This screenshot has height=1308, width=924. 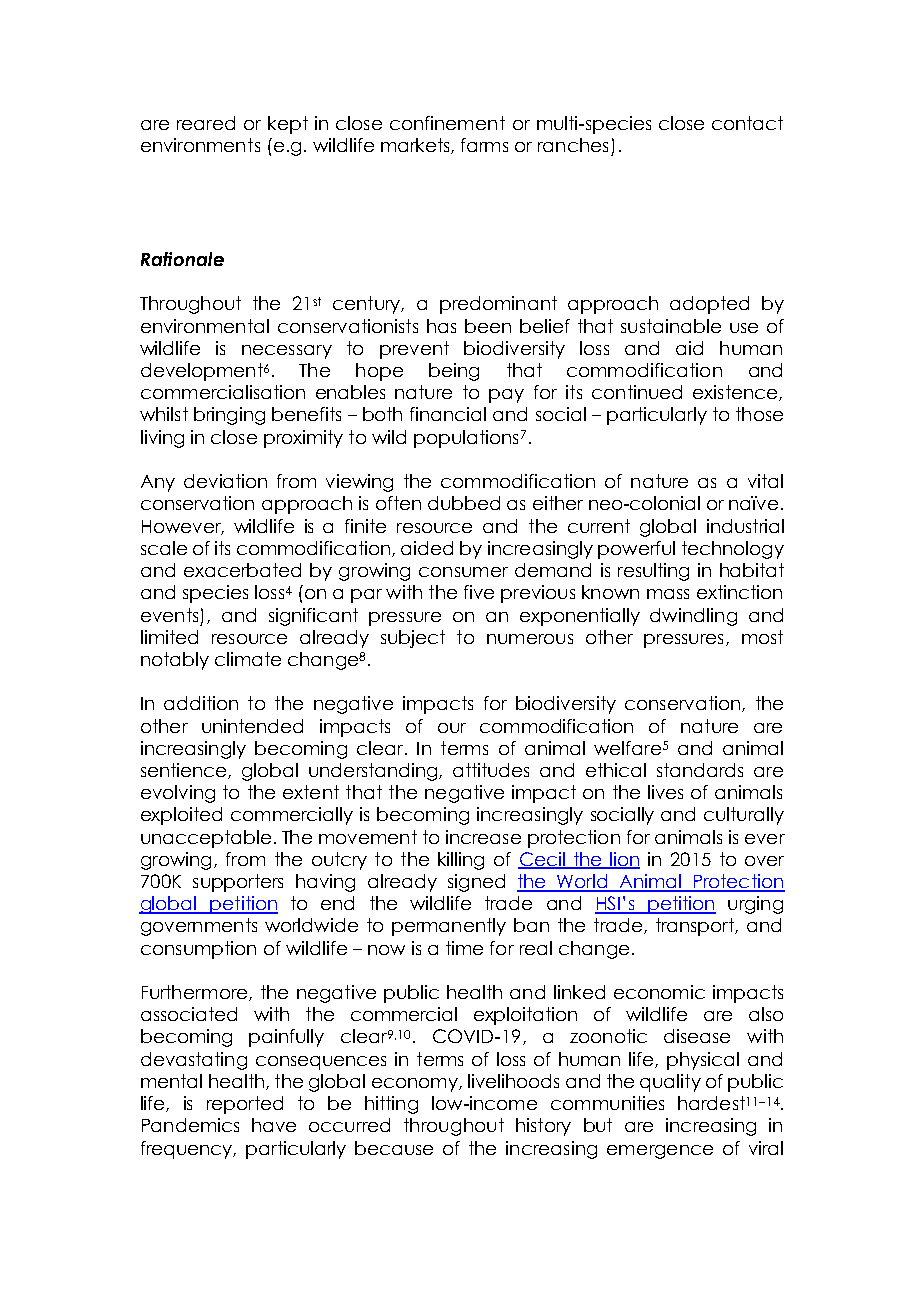 What do you see at coordinates (665, 792) in the screenshot?
I see `lives` at bounding box center [665, 792].
